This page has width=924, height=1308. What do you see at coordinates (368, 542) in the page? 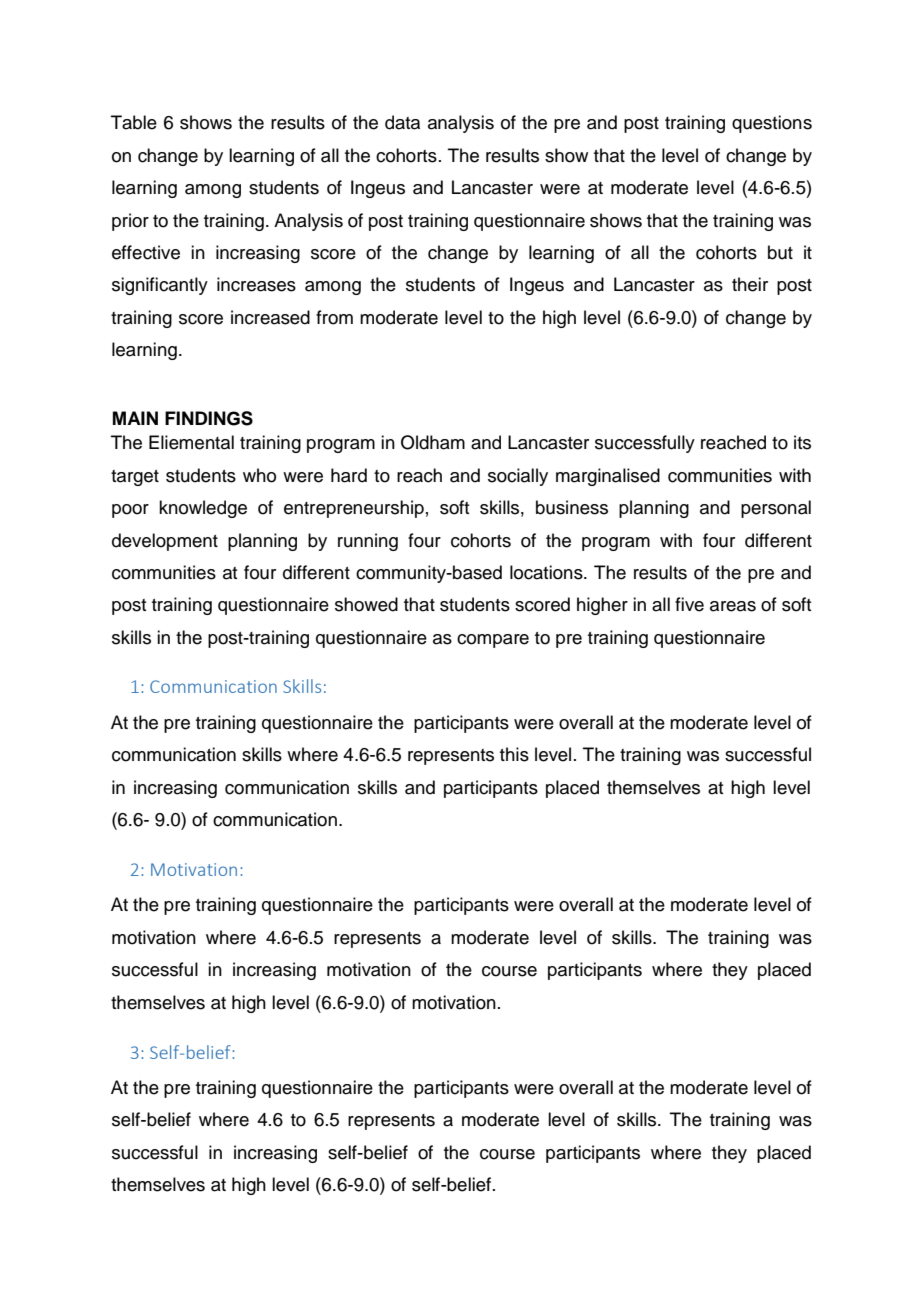
I see `running` at bounding box center [368, 542].
